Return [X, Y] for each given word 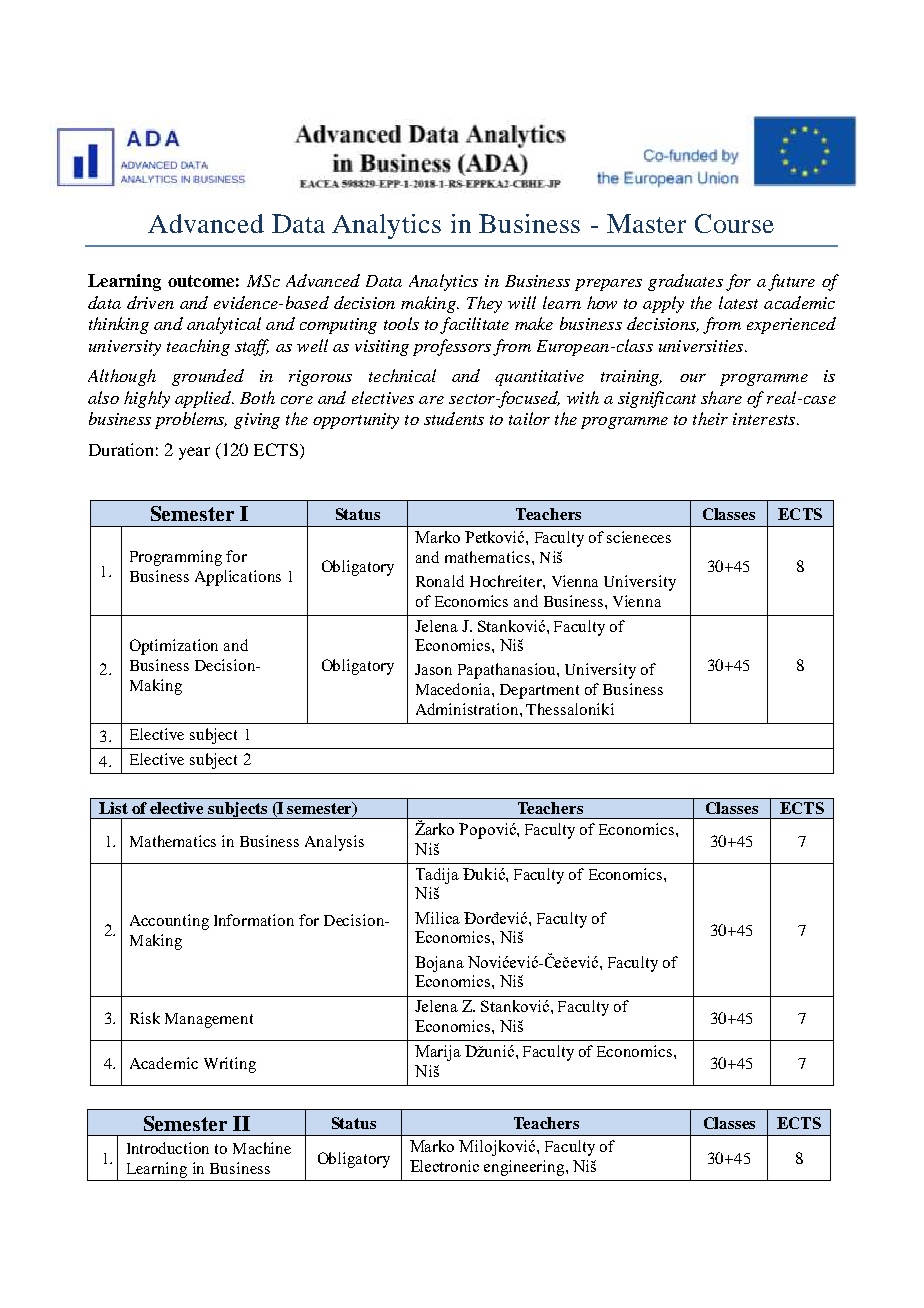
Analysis [334, 843]
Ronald [440, 581]
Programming [176, 558]
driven [150, 302]
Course [734, 223]
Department [539, 691]
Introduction [168, 1148]
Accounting [169, 922]
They [484, 304]
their [710, 418]
